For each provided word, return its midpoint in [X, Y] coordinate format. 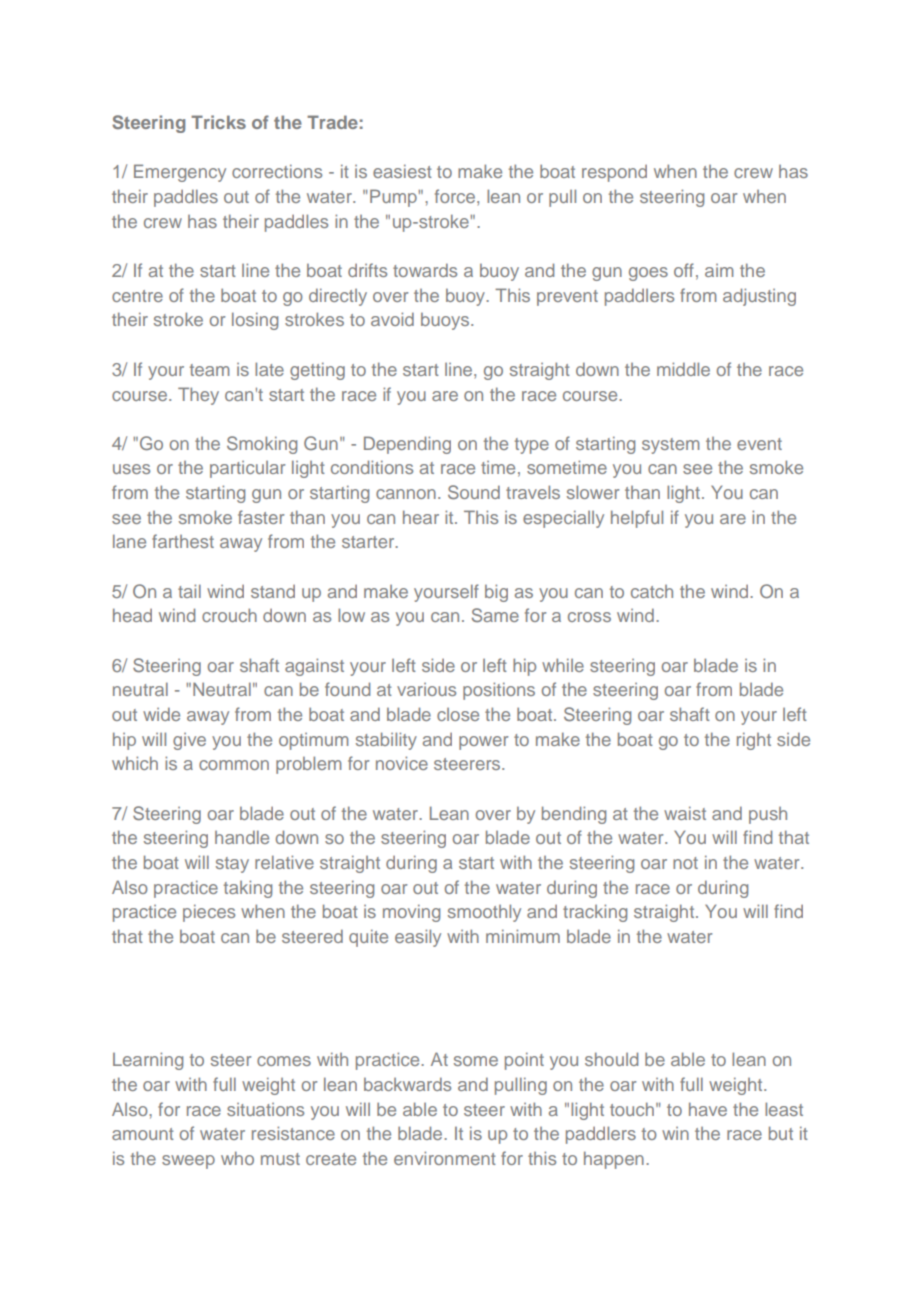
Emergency [180, 173]
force [456, 196]
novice [402, 763]
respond [614, 173]
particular [247, 469]
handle [242, 837]
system [670, 446]
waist [685, 813]
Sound [474, 492]
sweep [188, 1162]
